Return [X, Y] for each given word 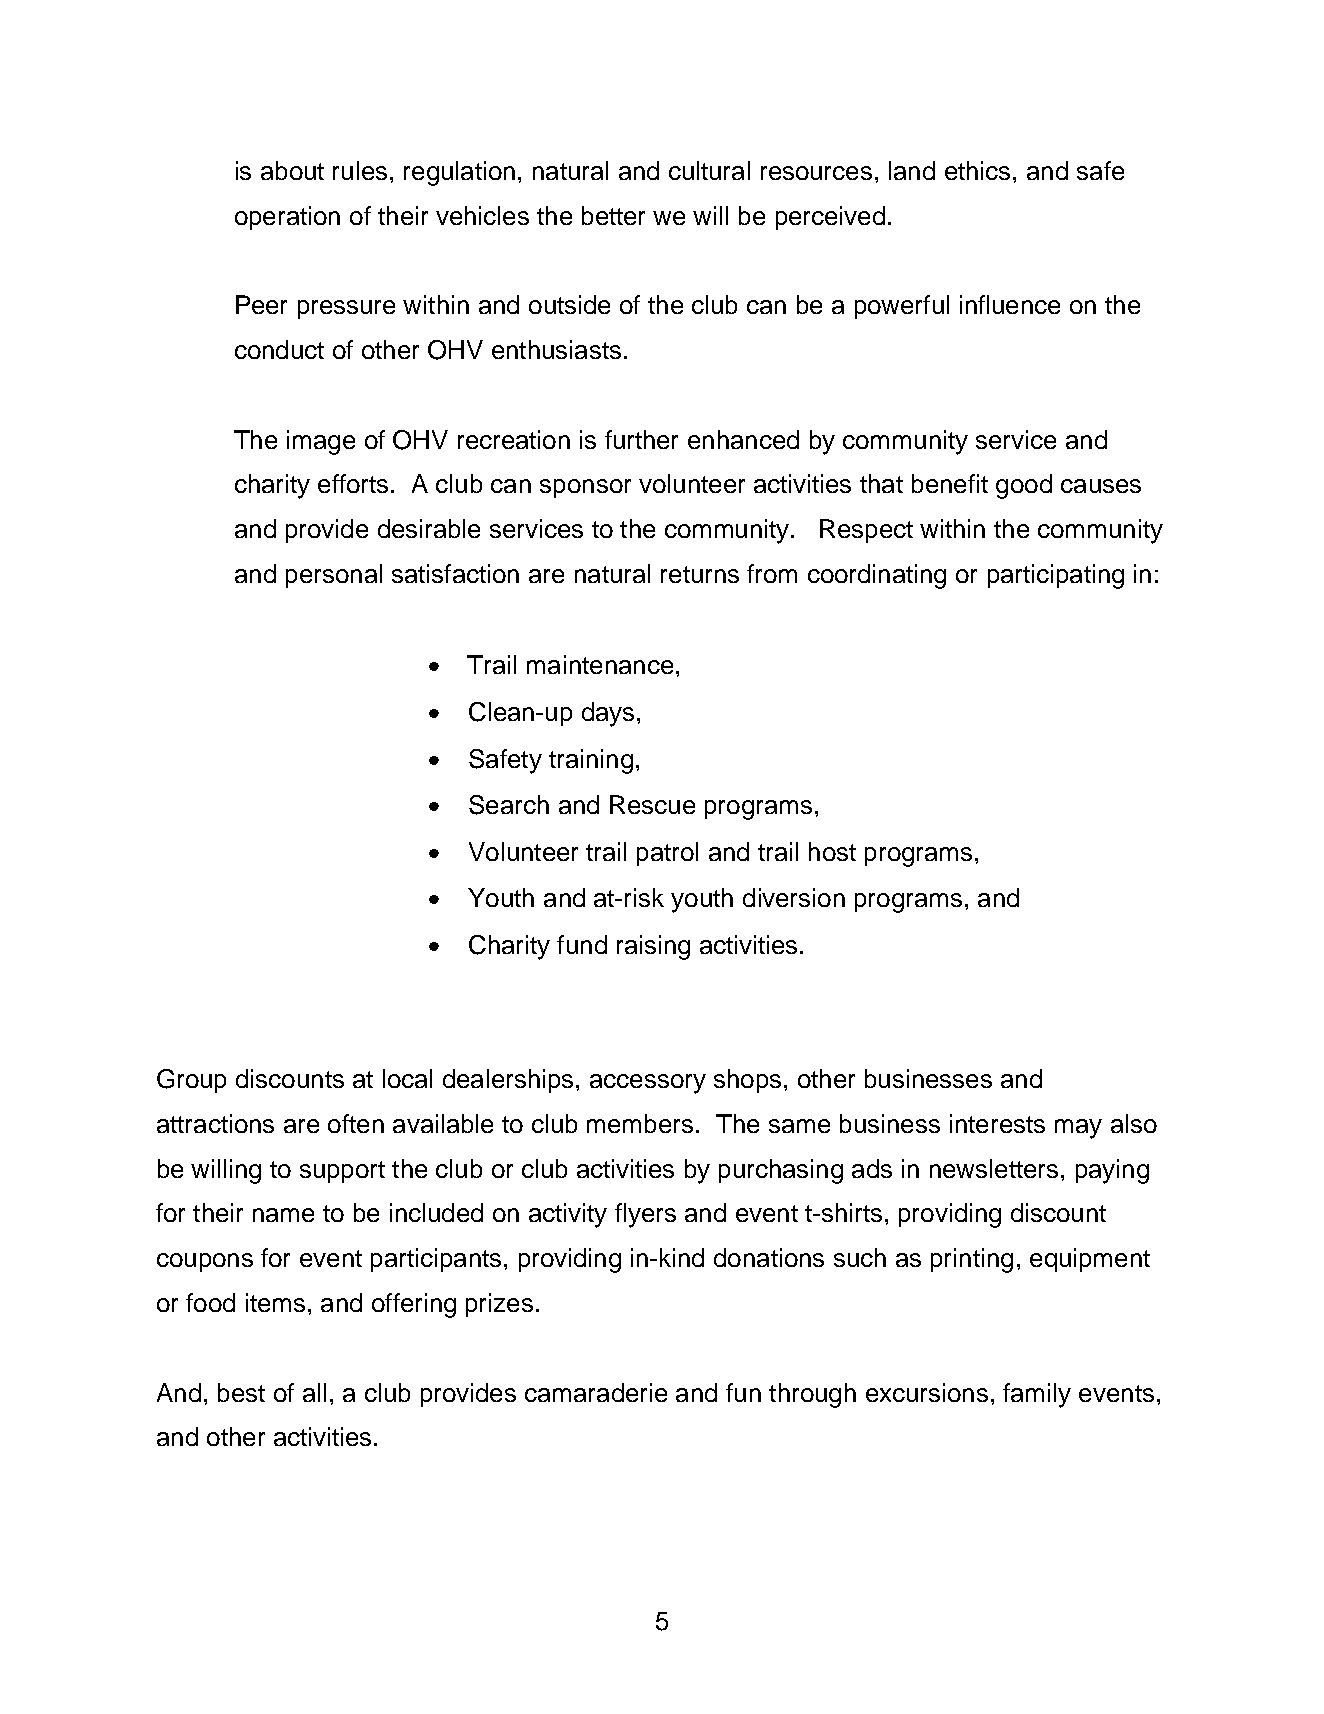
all [314, 1392]
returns [700, 574]
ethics [977, 170]
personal [334, 576]
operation [287, 218]
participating [1056, 576]
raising [653, 947]
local [407, 1078]
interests [997, 1123]
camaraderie [596, 1392]
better [613, 215]
